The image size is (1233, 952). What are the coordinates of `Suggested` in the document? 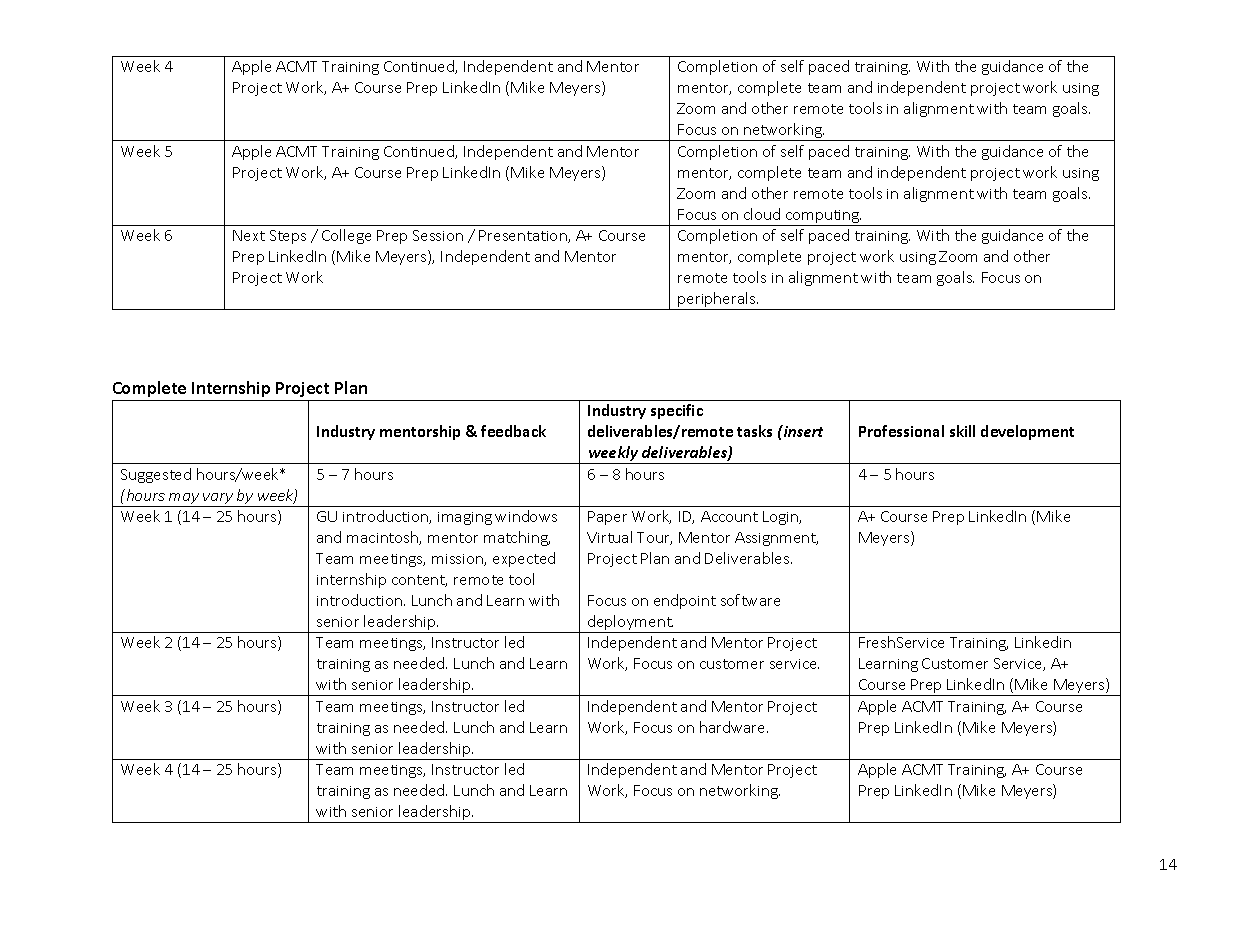 It's located at (156, 475).
